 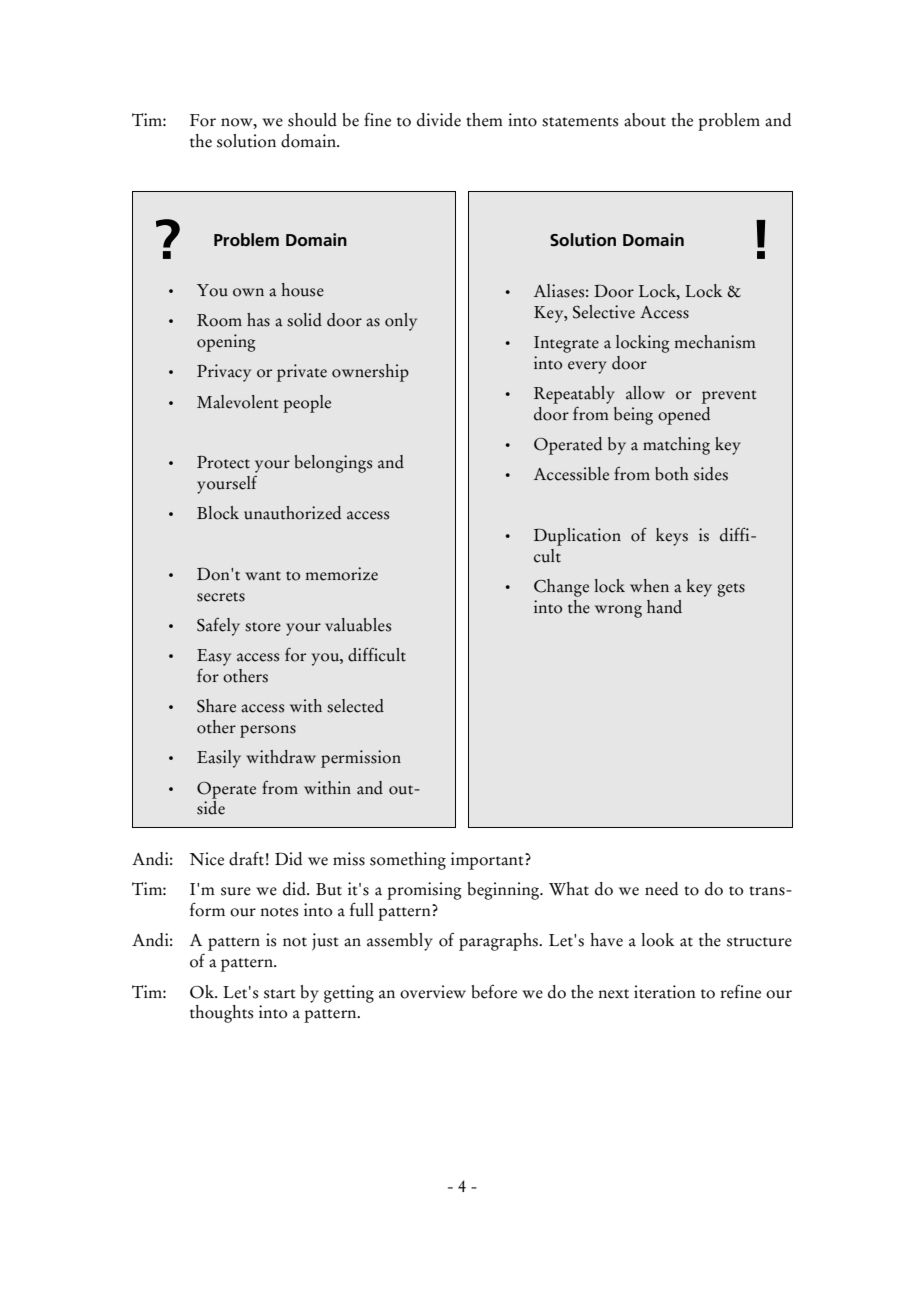 I want to click on about, so click(x=645, y=120).
